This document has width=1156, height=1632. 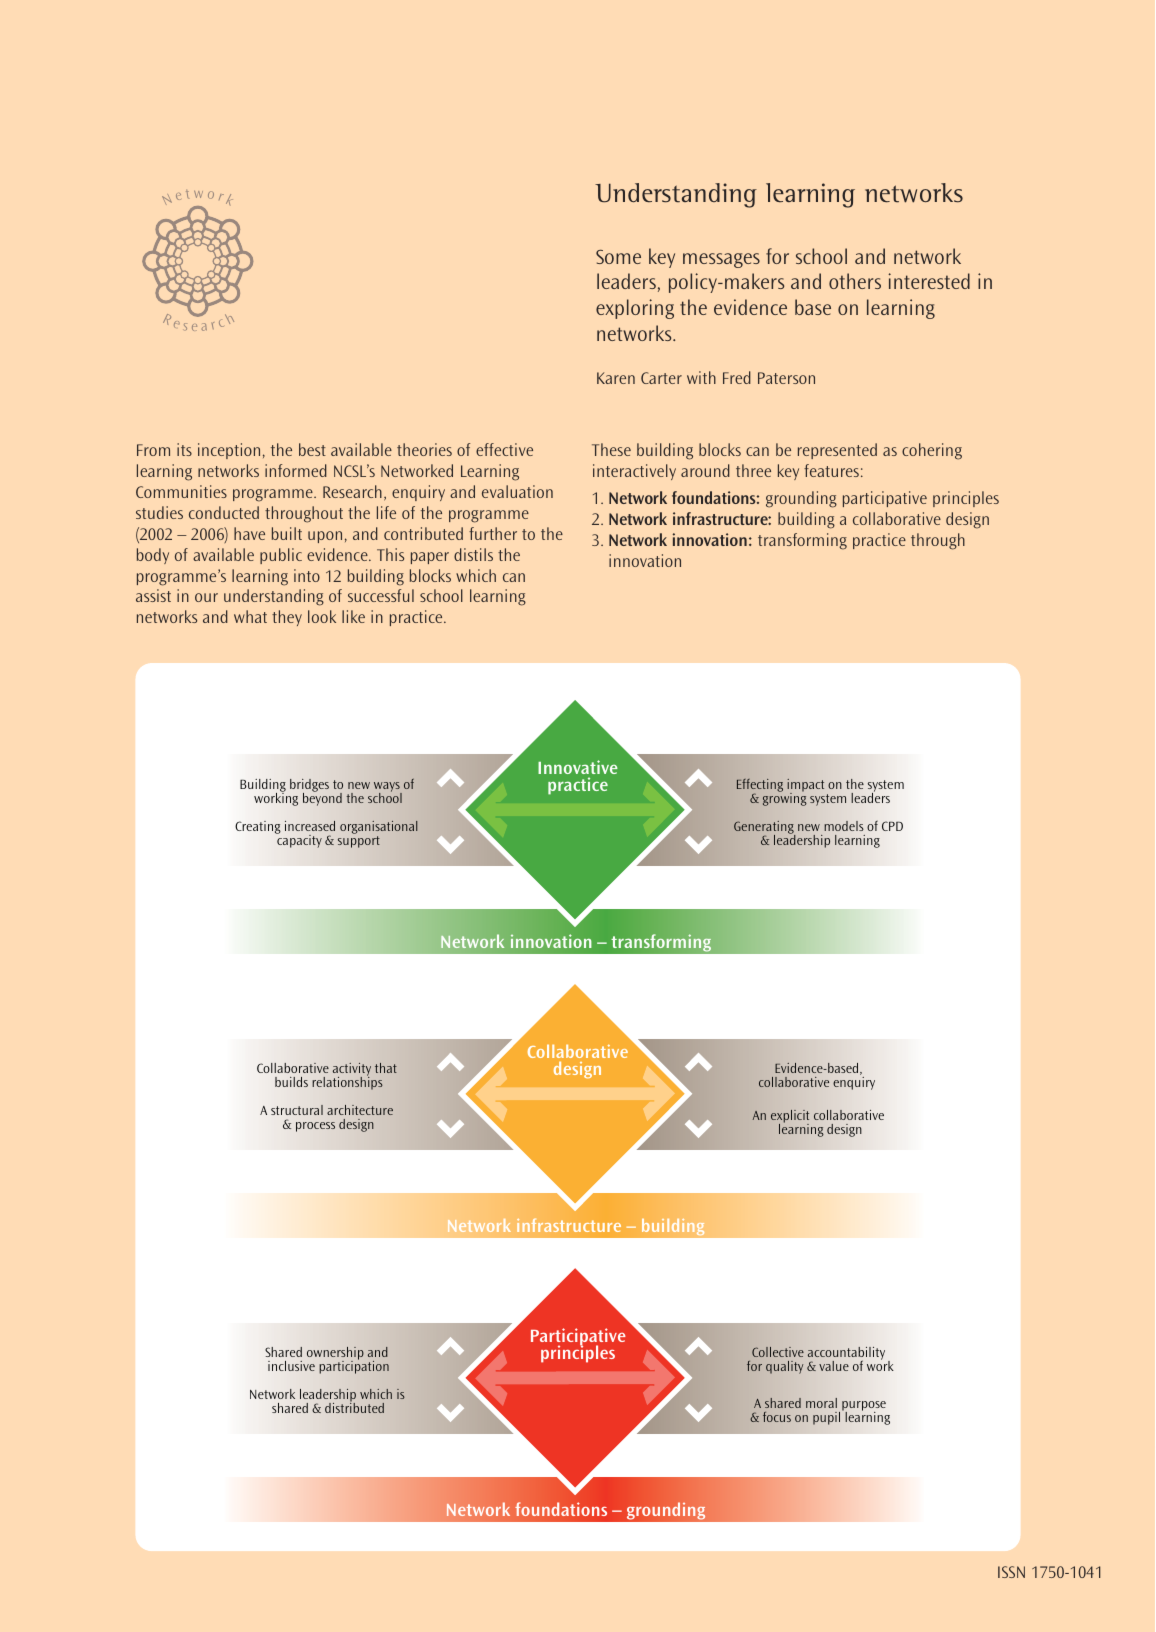 I want to click on inclusive, so click(x=291, y=1366).
